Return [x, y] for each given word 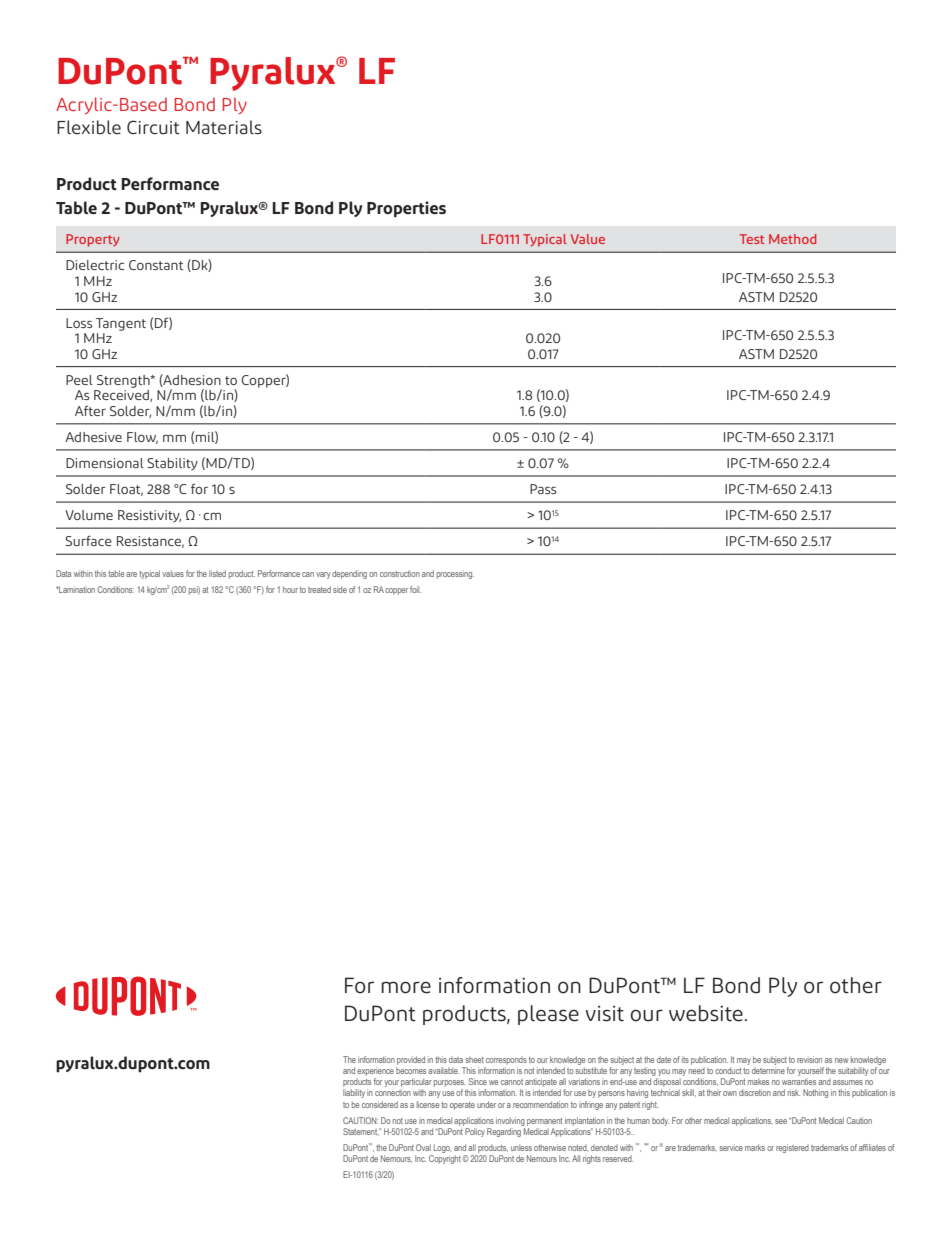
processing [455, 574]
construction [400, 573]
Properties [406, 209]
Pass [543, 489]
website [706, 1013]
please [548, 1015]
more [406, 987]
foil [415, 589]
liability [354, 1093]
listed [217, 573]
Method [792, 239]
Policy [475, 1132]
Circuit [153, 127]
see [781, 1121]
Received [122, 396]
